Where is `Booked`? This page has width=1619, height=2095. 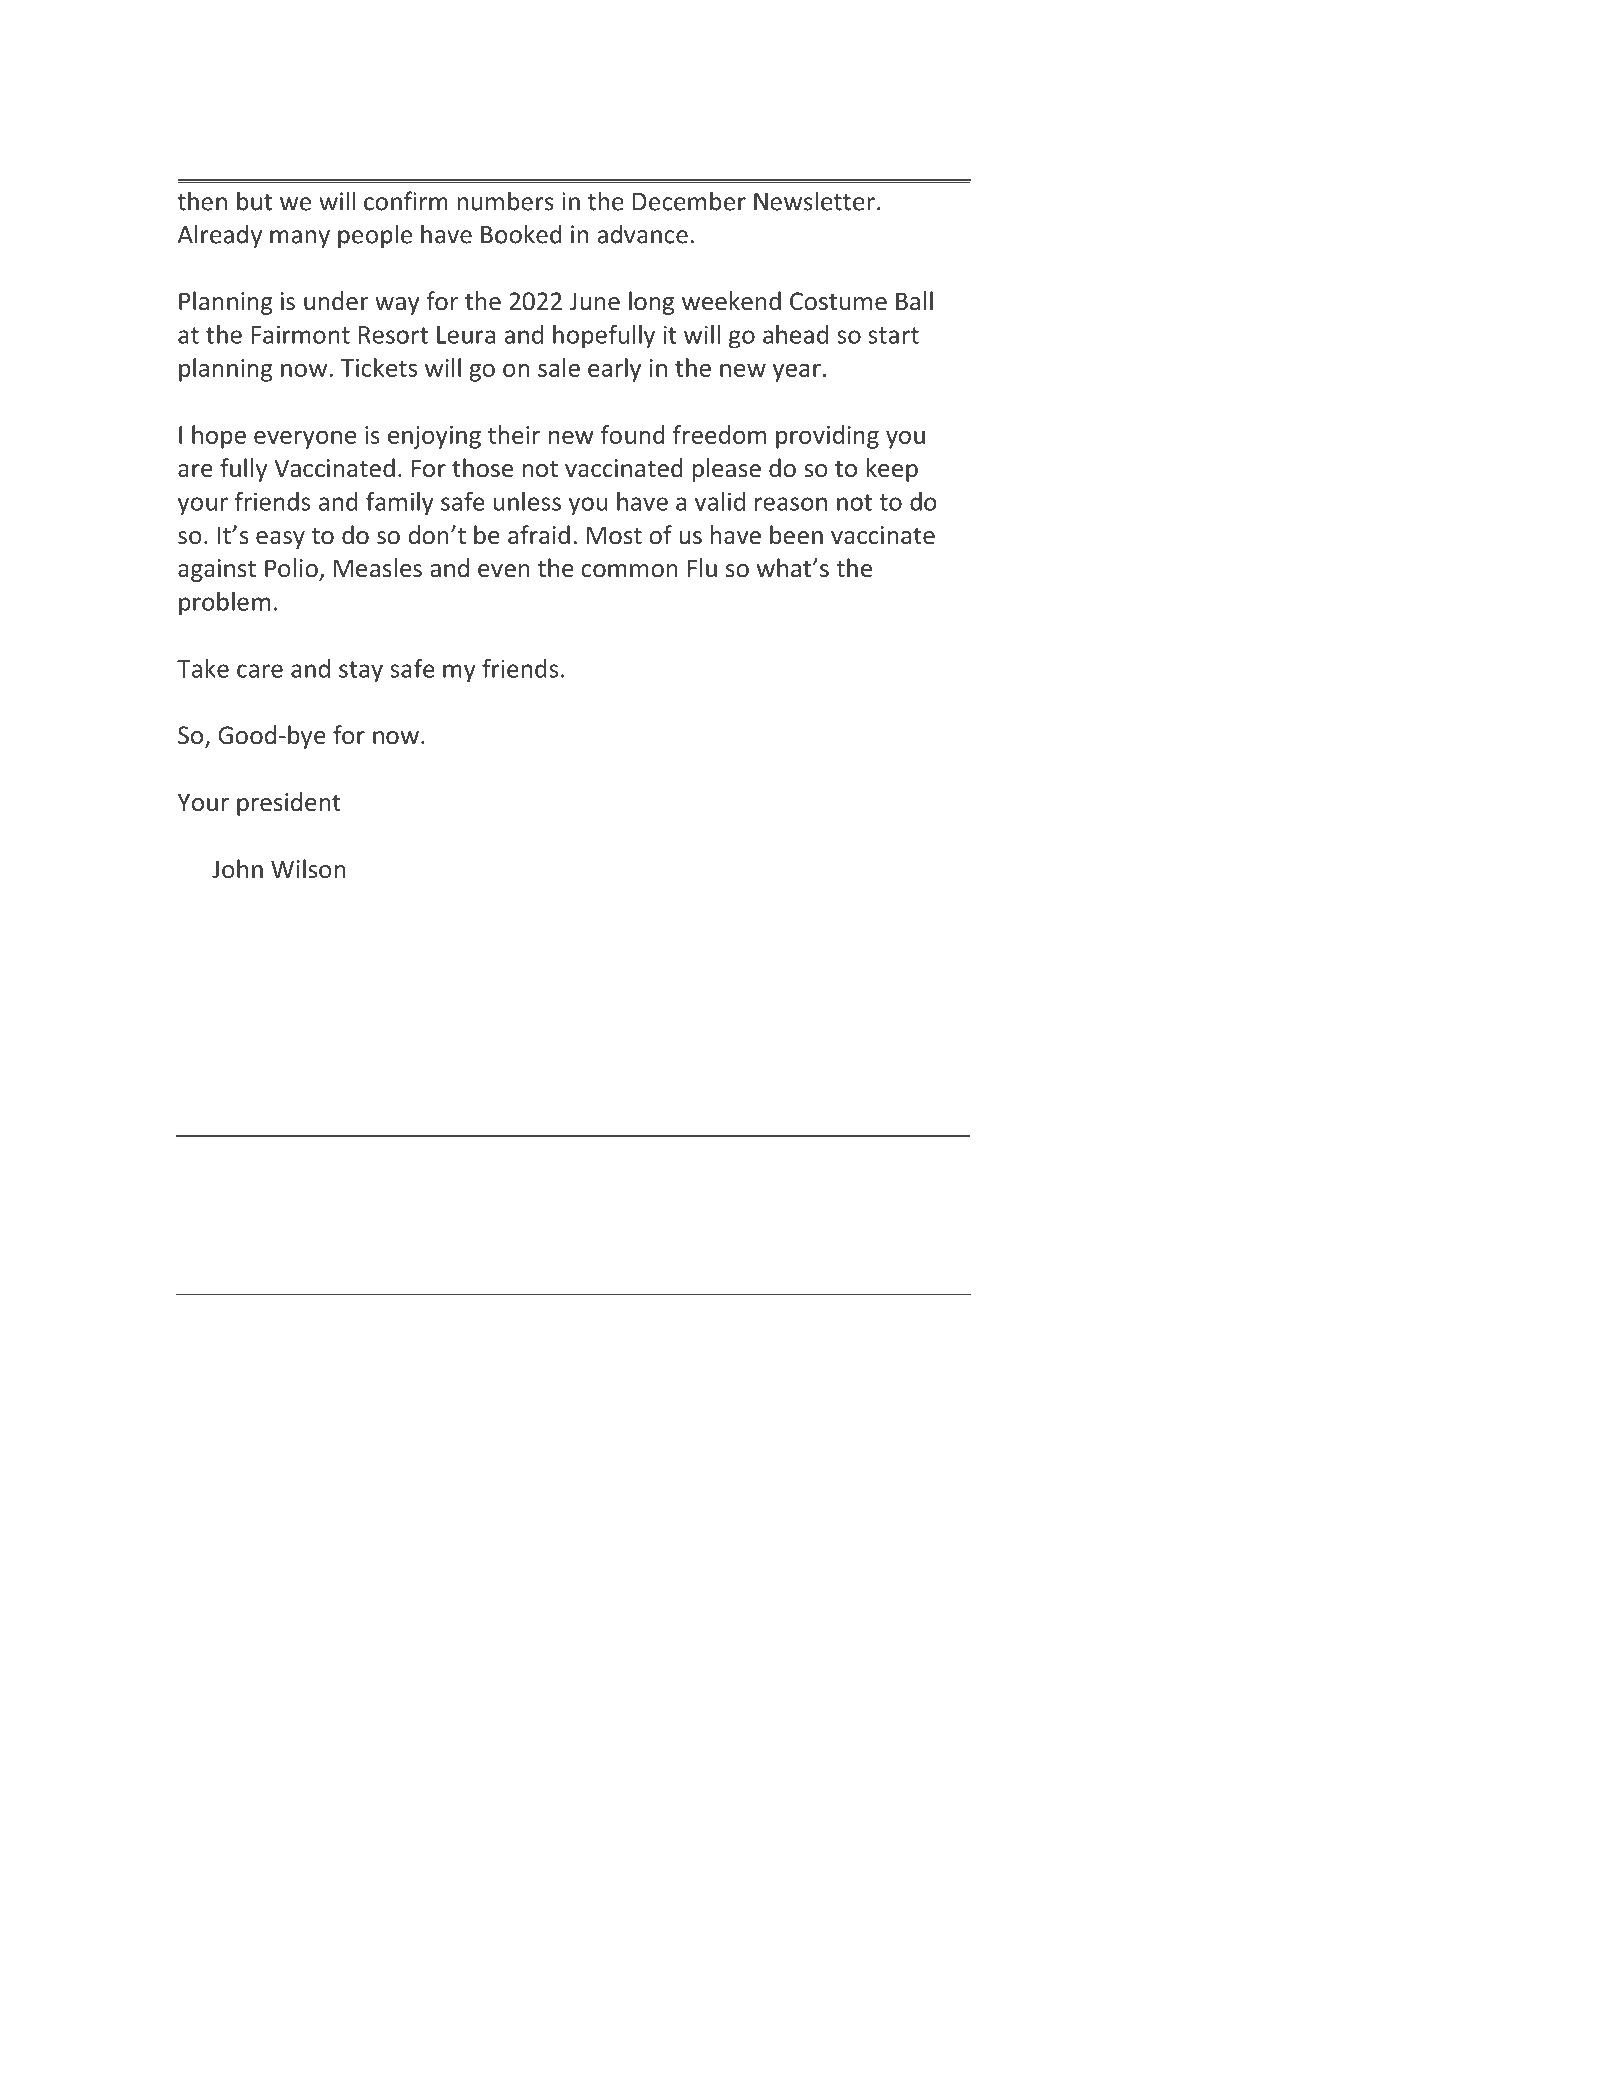
Booked is located at coordinates (521, 234).
